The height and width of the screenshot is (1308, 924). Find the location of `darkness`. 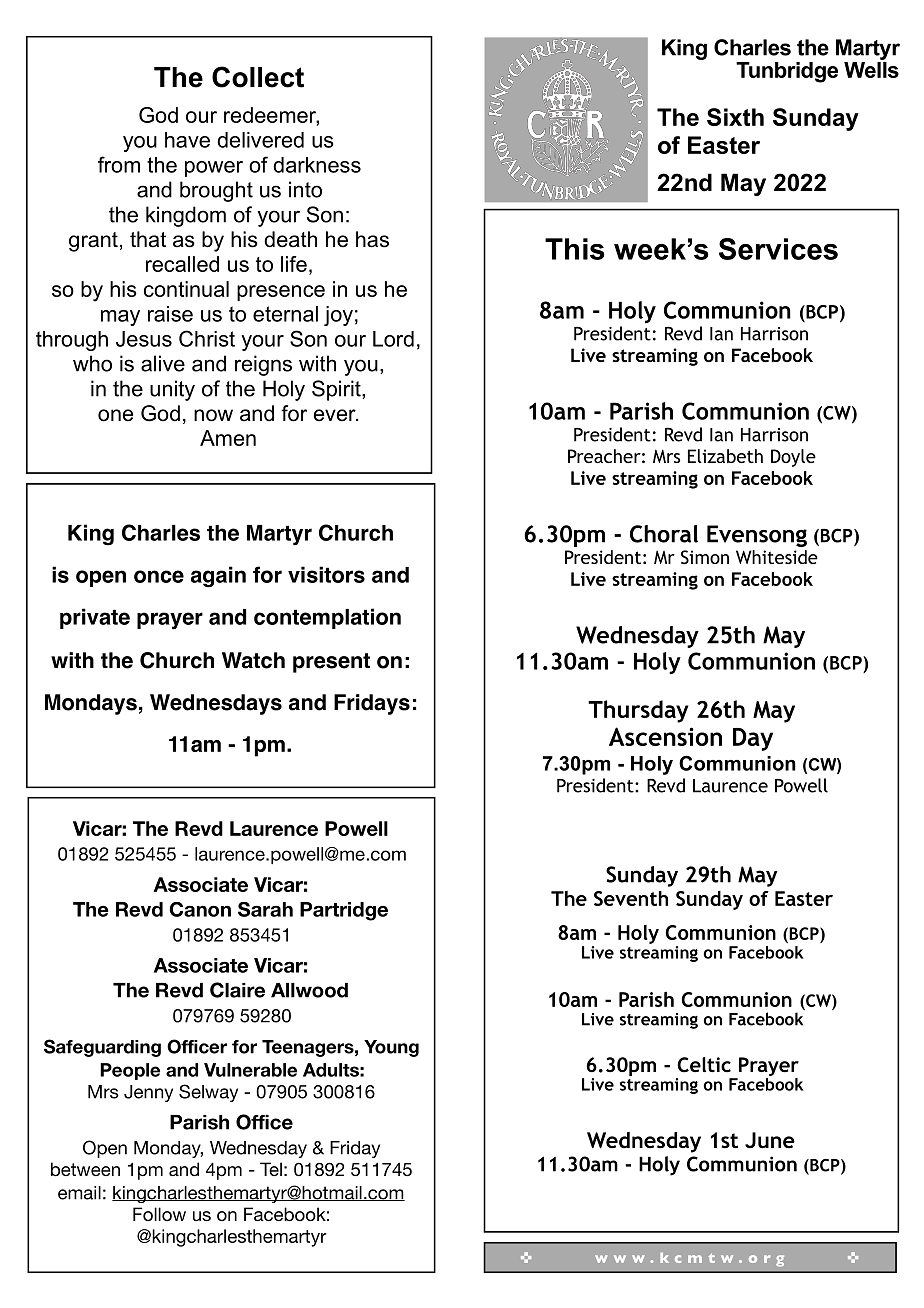

darkness is located at coordinates (317, 165).
